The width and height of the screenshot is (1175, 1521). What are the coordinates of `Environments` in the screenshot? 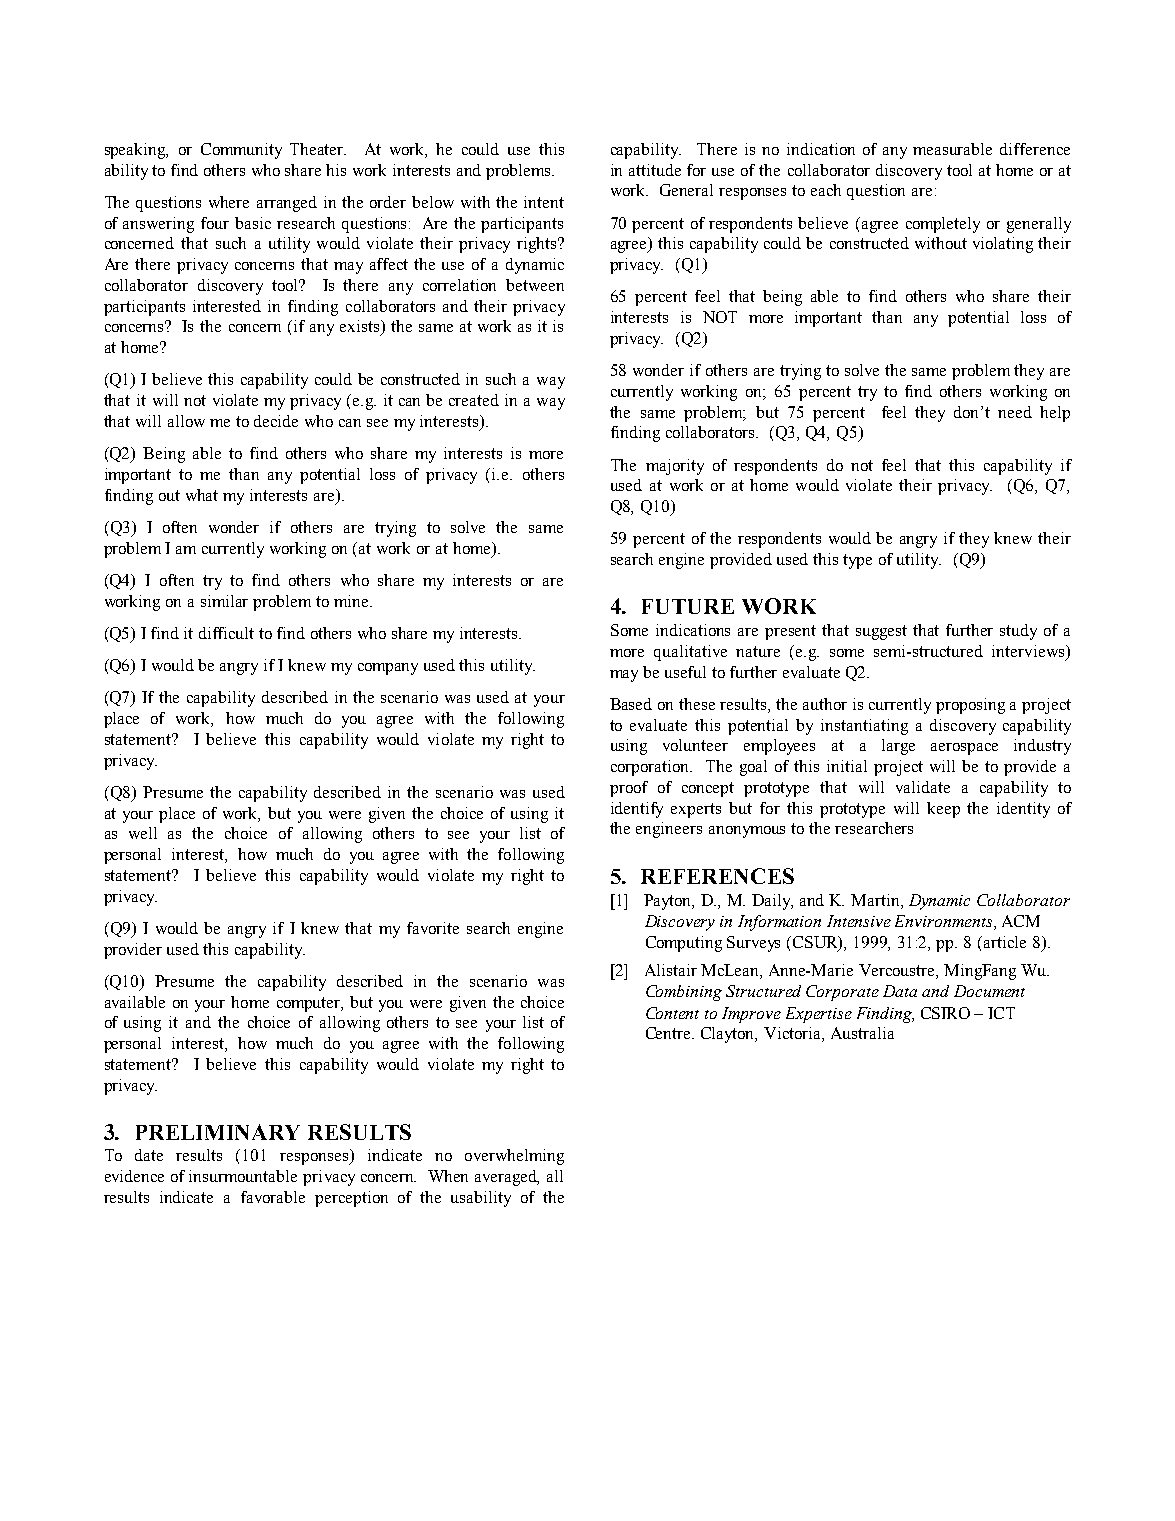 It's located at (943, 921).
